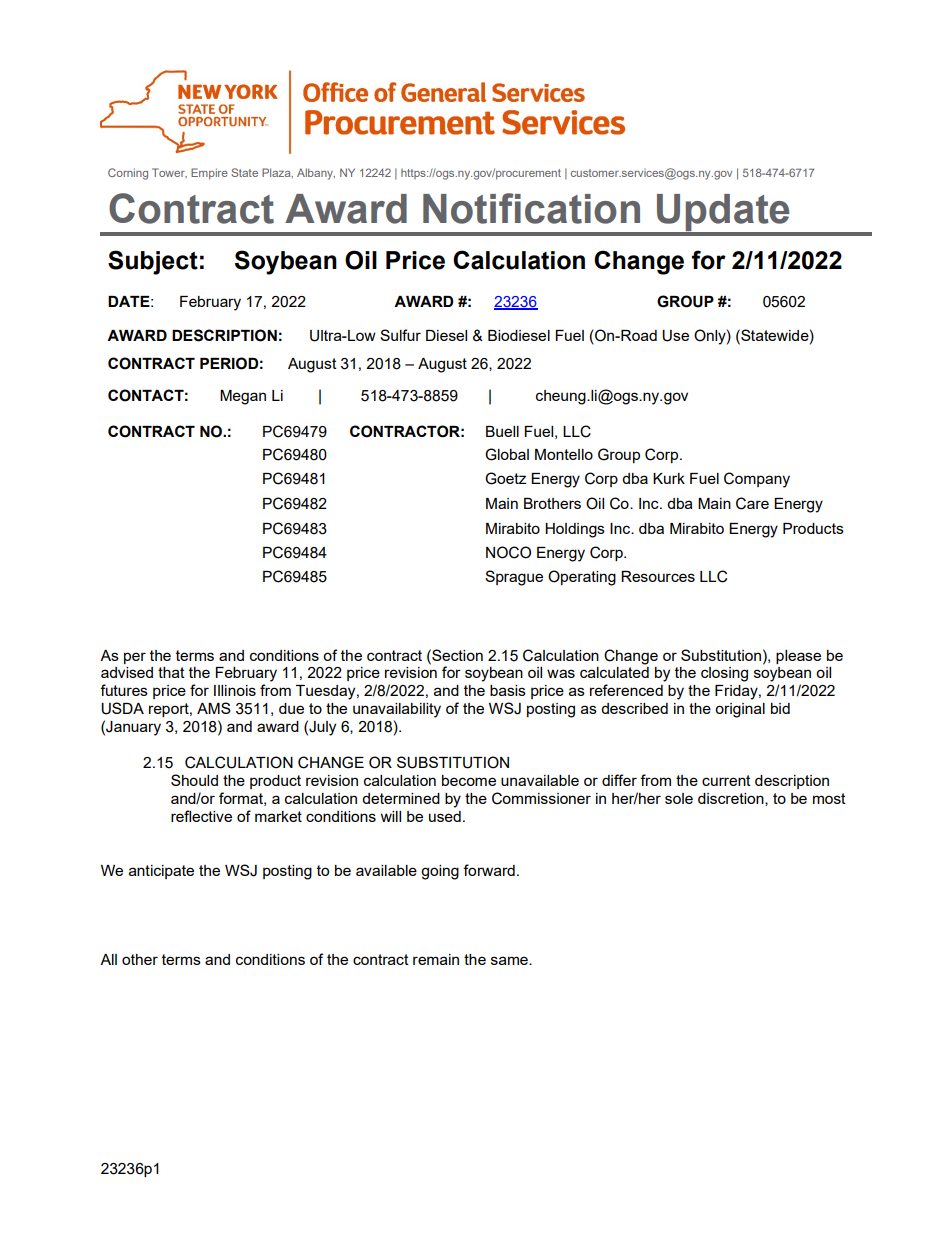 Image resolution: width=952 pixels, height=1233 pixels. Describe the element at coordinates (469, 780) in the screenshot. I see `become` at that location.
